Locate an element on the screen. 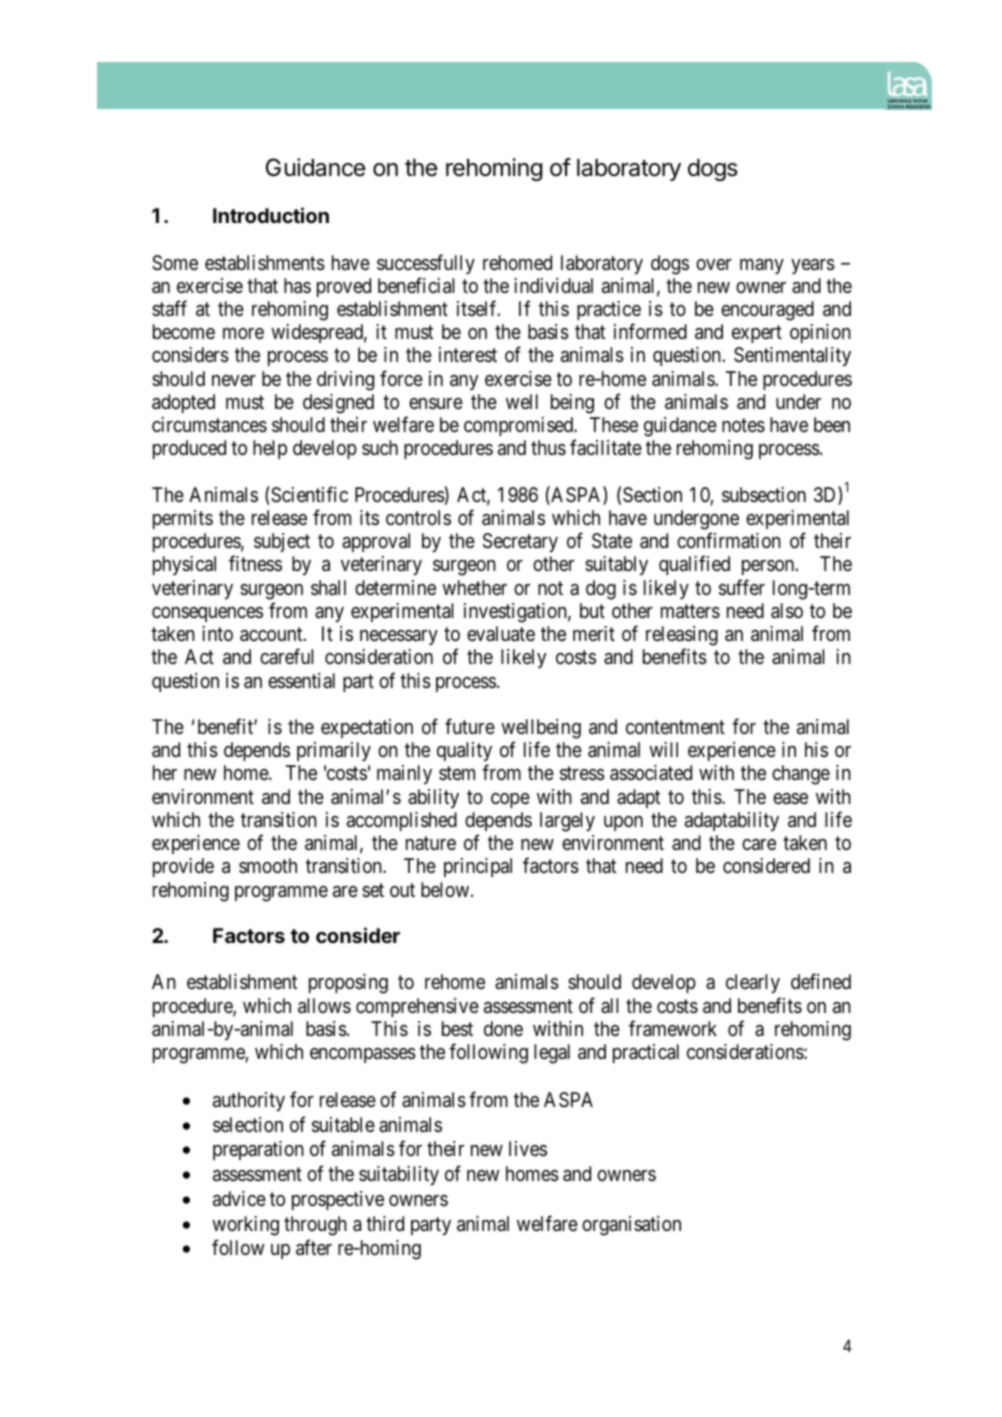  confirmation is located at coordinates (729, 540).
